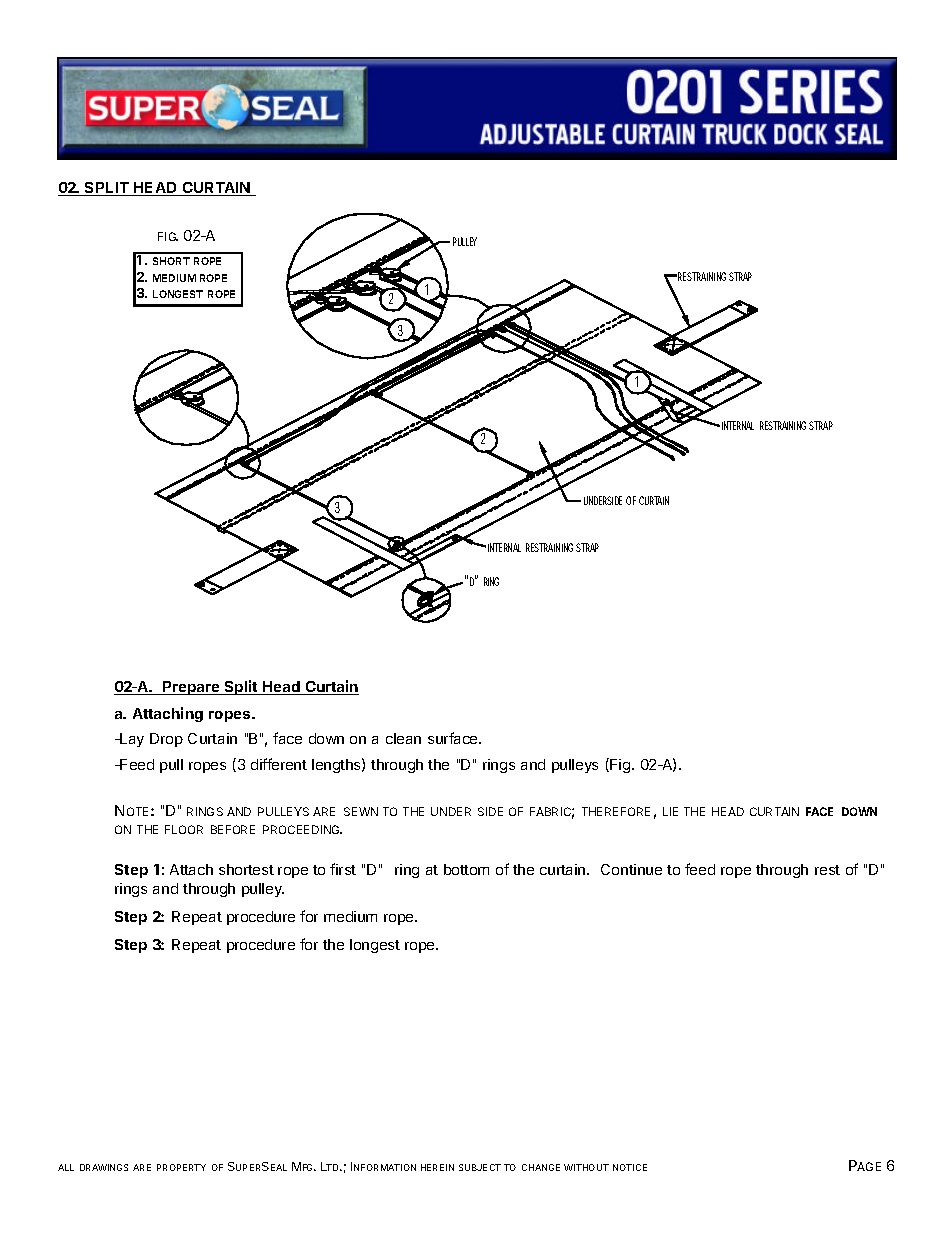  Describe the element at coordinates (361, 811) in the screenshot. I see `SEWN` at that location.
